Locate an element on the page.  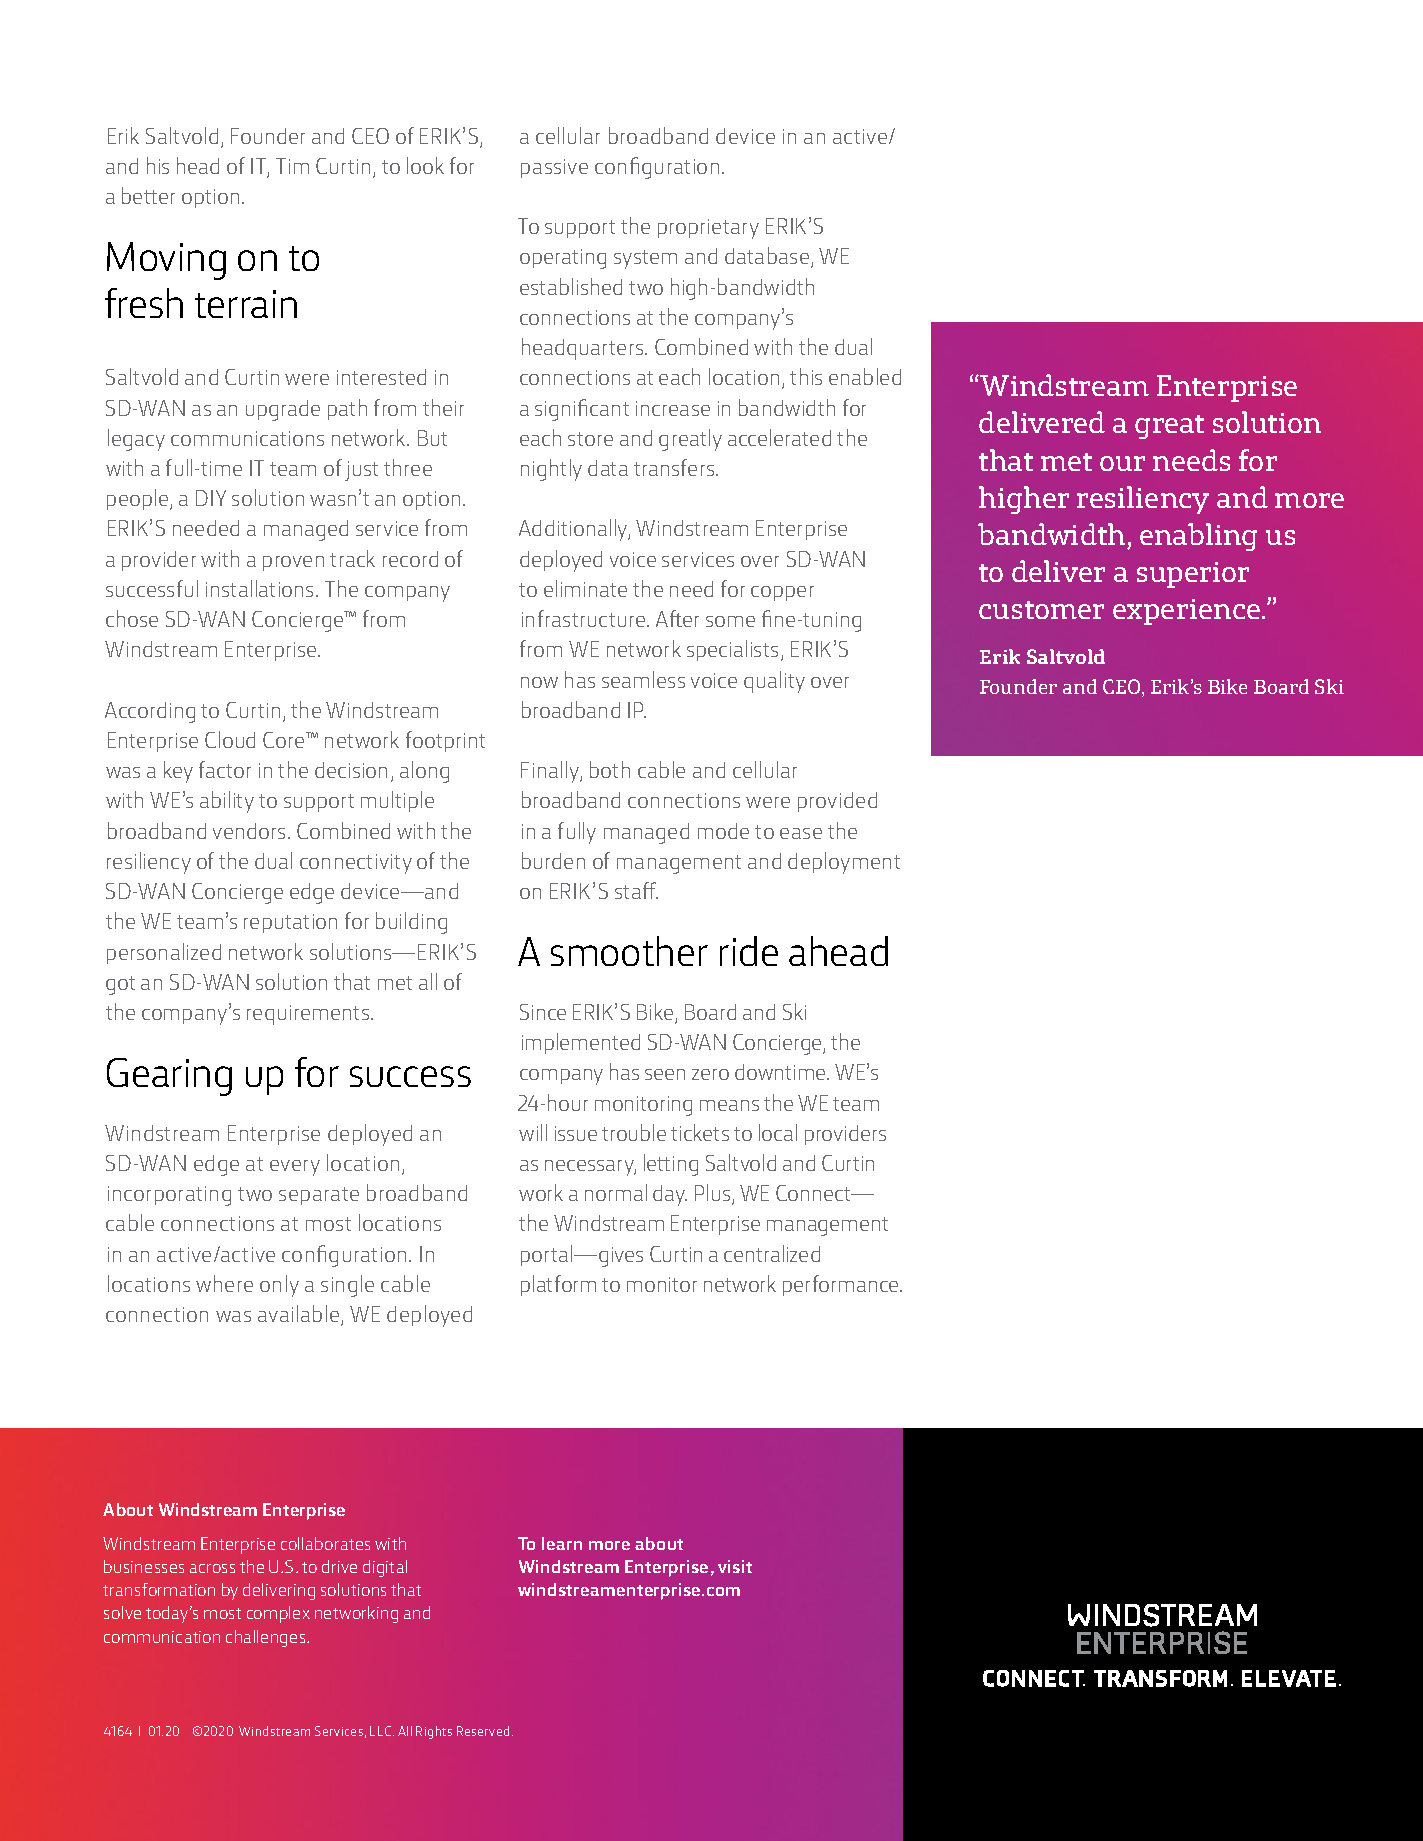
smoother is located at coordinates (629, 951).
